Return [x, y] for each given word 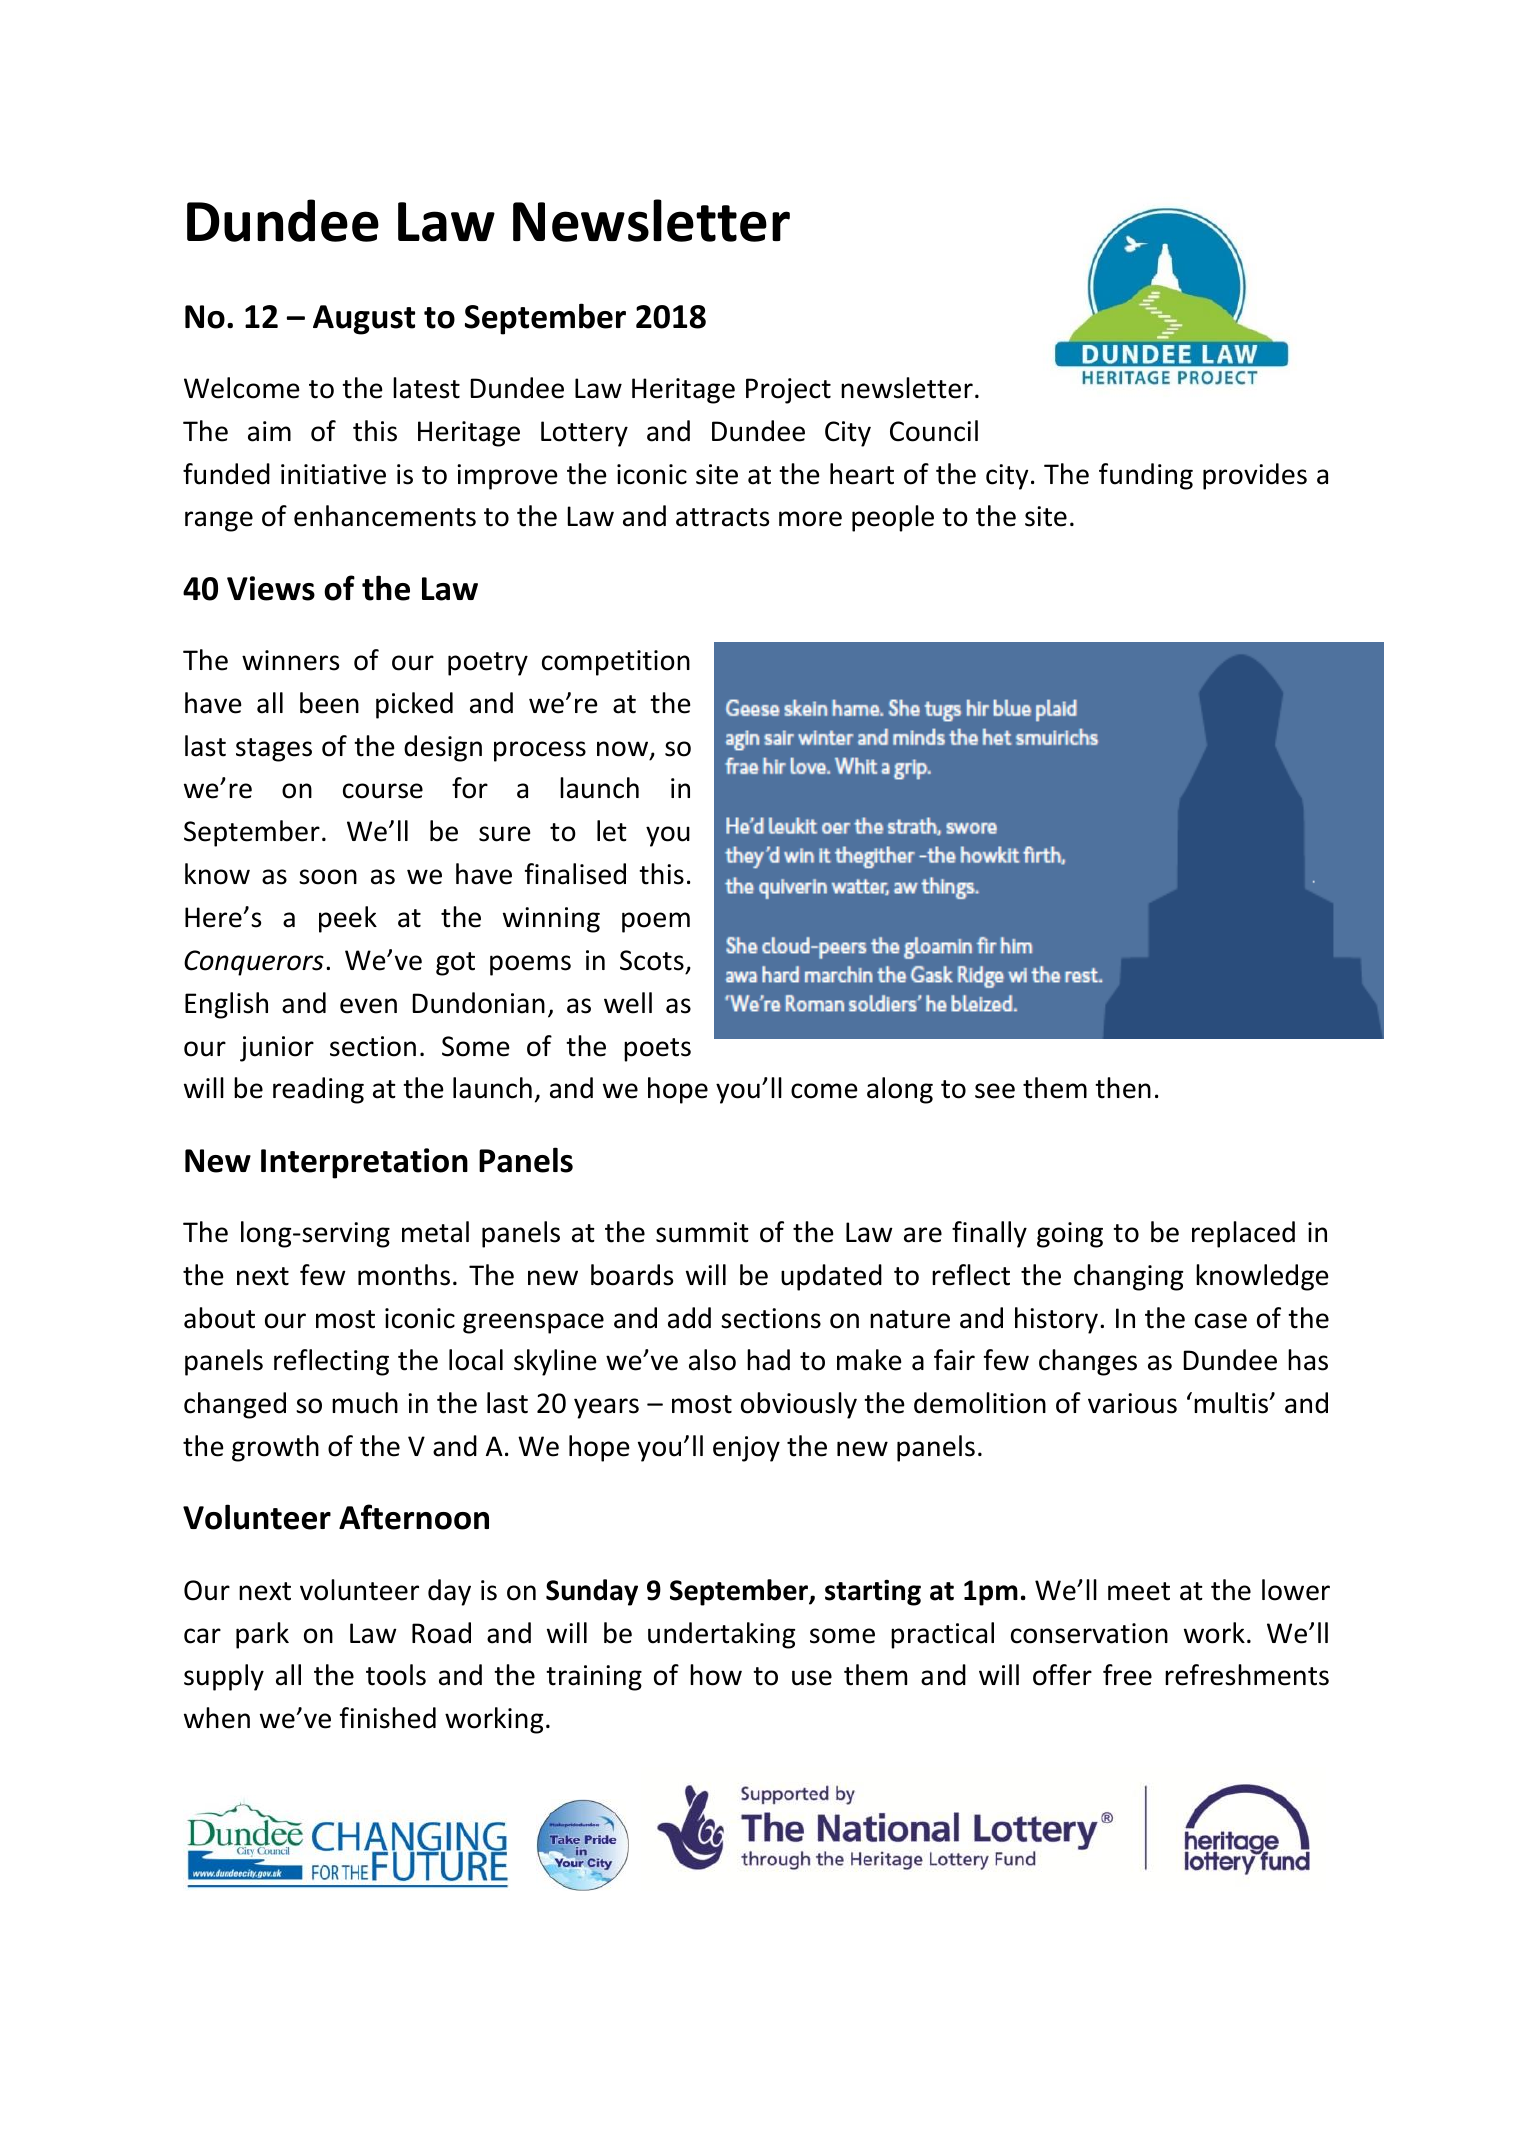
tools [396, 1675]
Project [788, 391]
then [1123, 1088]
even [368, 1006]
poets [657, 1050]
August [364, 320]
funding [1146, 476]
